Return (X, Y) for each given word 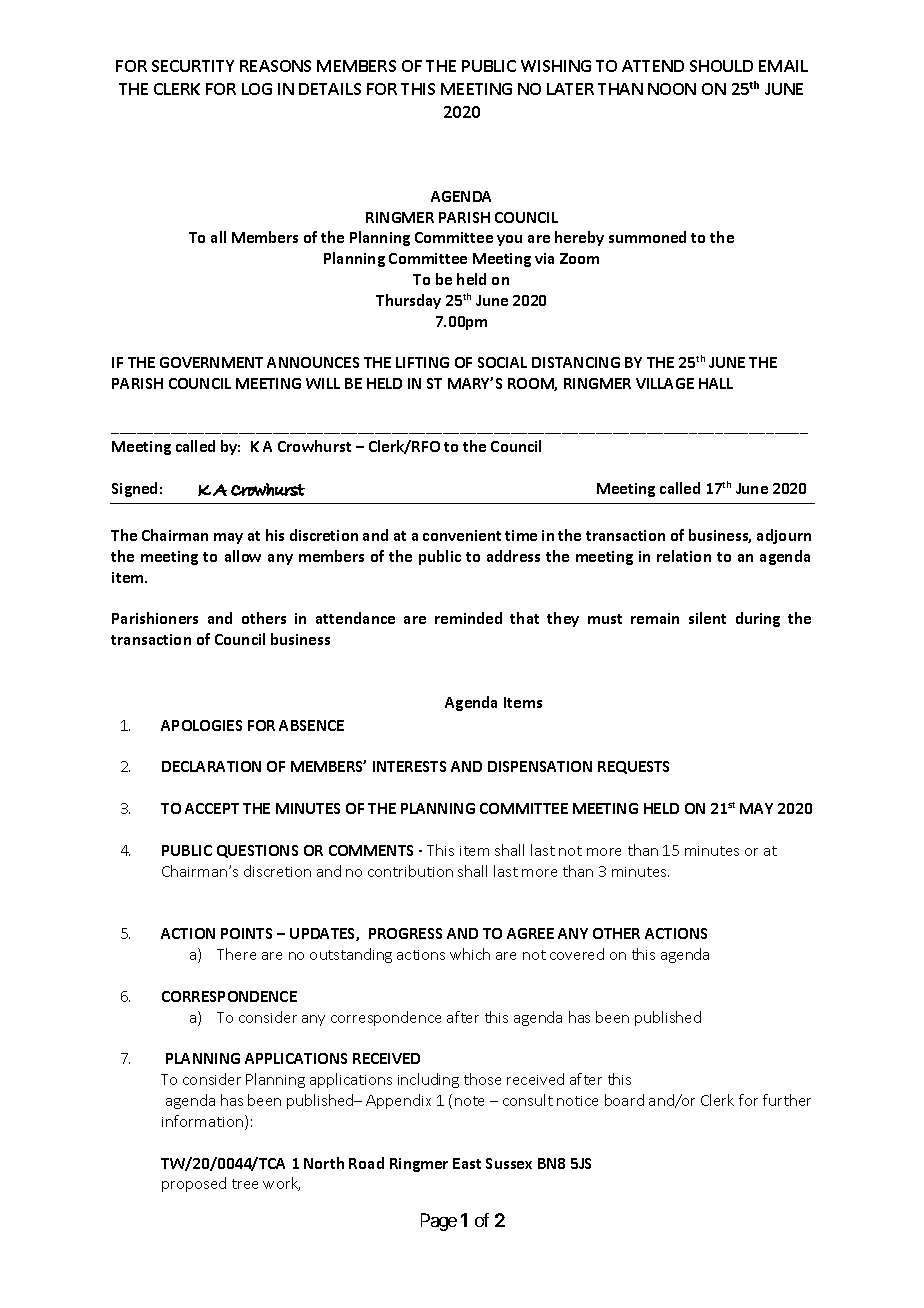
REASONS (275, 66)
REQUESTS (633, 767)
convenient (462, 535)
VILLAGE (665, 383)
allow (243, 556)
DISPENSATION (540, 766)
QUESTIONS (257, 851)
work (281, 1184)
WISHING (556, 66)
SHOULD (721, 66)
